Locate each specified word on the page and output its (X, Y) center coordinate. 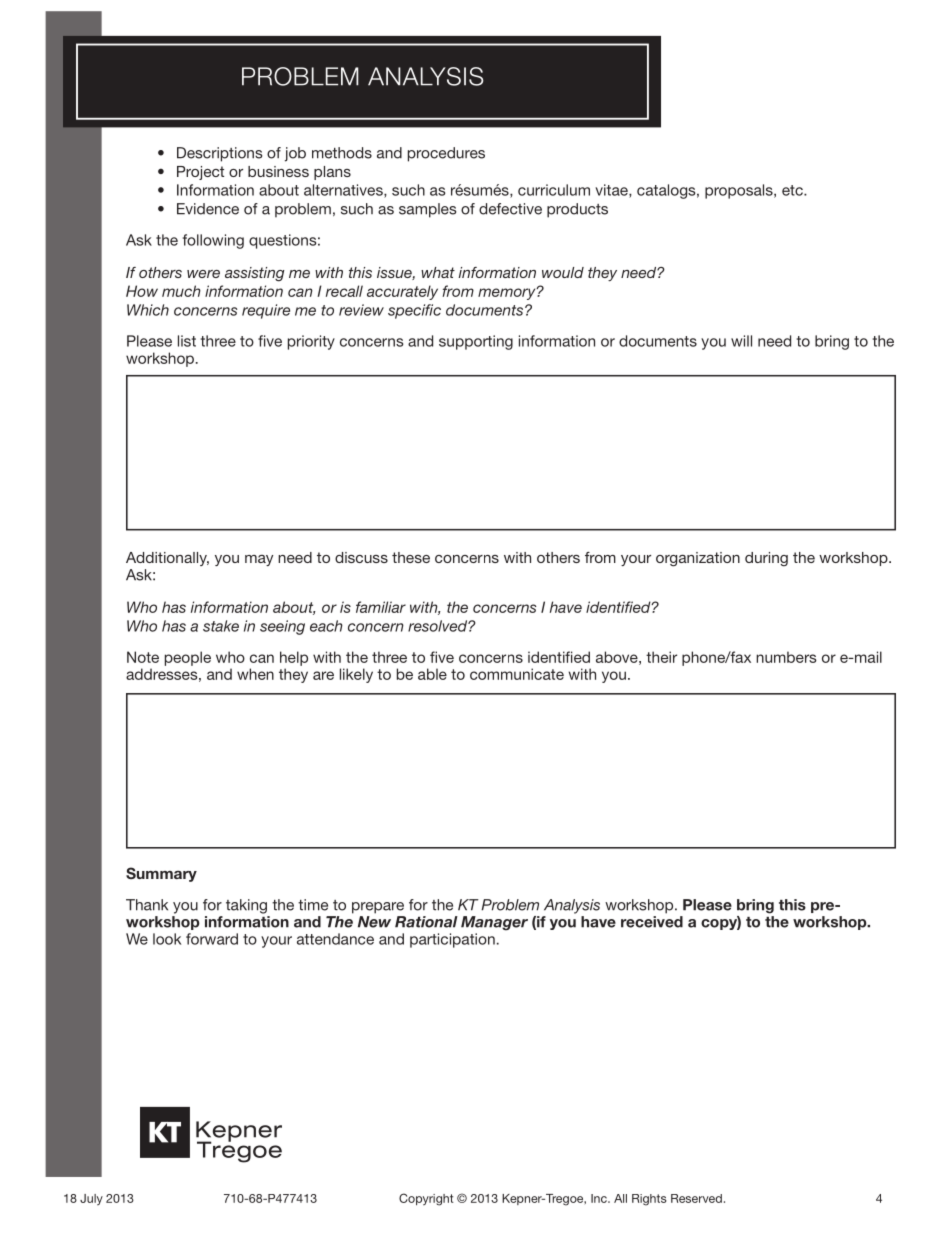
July (91, 1199)
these (411, 557)
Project (200, 173)
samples (427, 210)
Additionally (167, 559)
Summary (161, 874)
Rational (426, 922)
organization (698, 559)
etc (793, 190)
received (652, 922)
